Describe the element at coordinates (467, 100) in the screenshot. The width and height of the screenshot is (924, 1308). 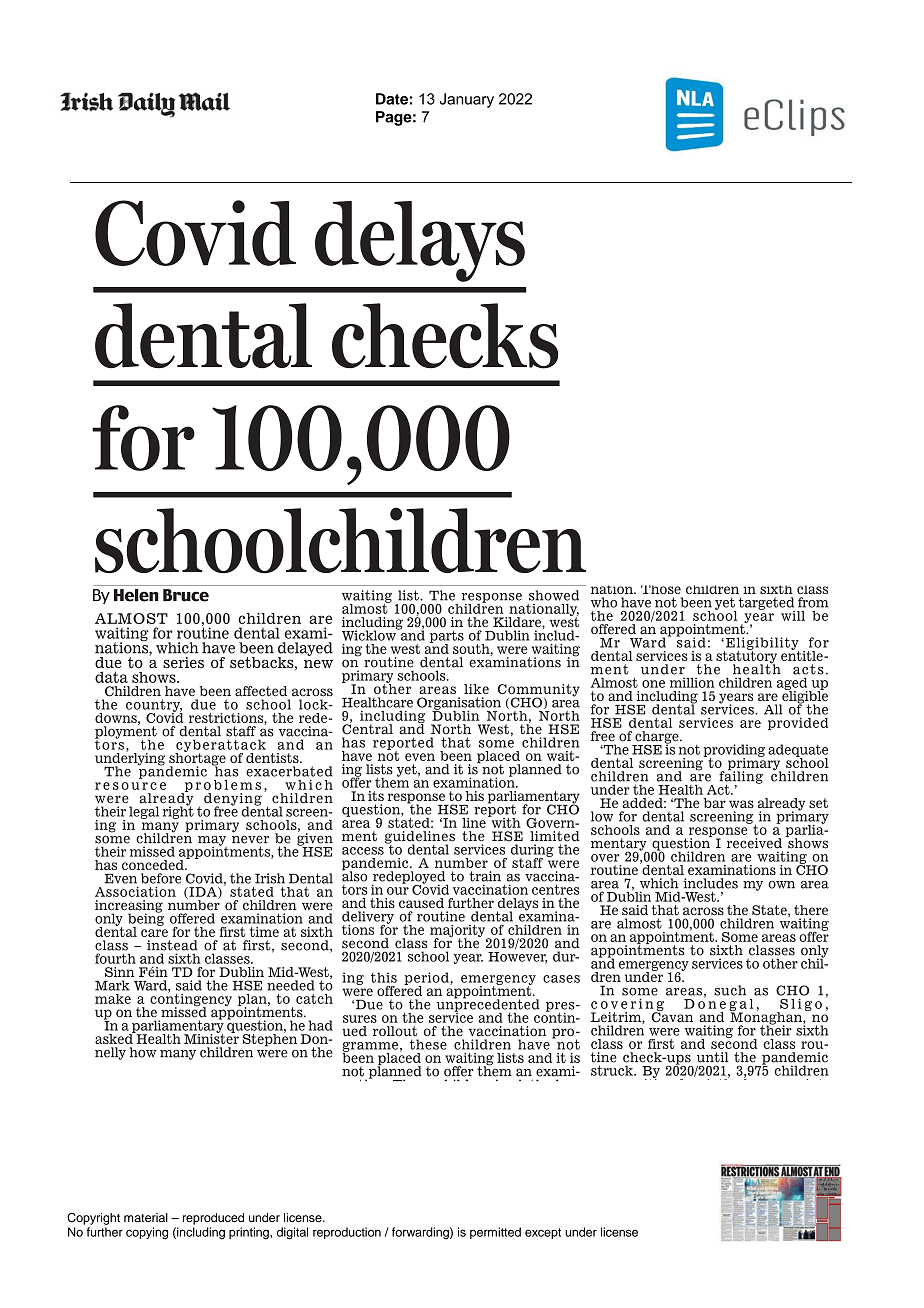
I see `January` at that location.
